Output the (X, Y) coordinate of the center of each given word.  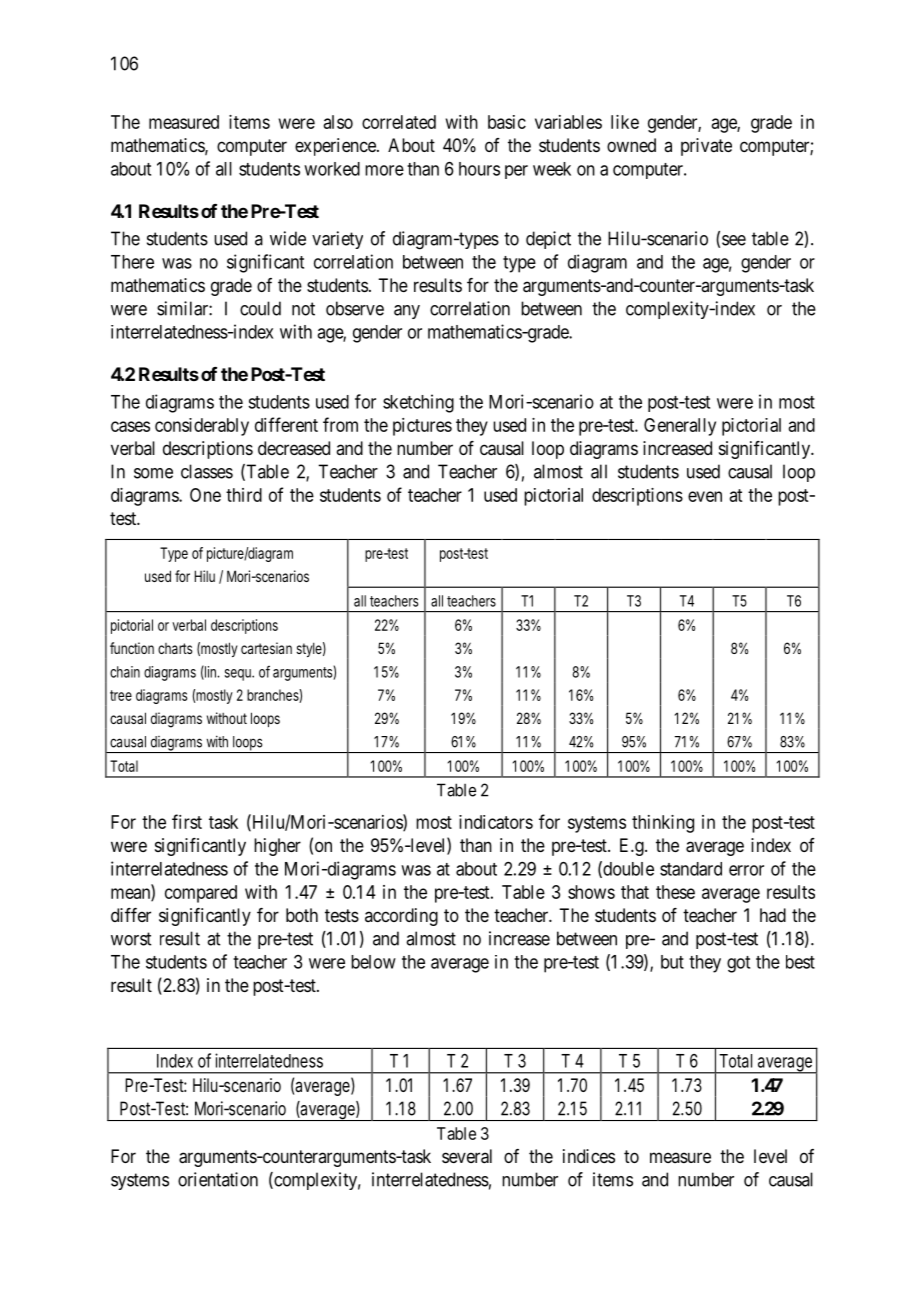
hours (479, 169)
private (706, 147)
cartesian (266, 648)
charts (175, 648)
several (467, 1156)
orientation (218, 1179)
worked (332, 169)
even (705, 496)
